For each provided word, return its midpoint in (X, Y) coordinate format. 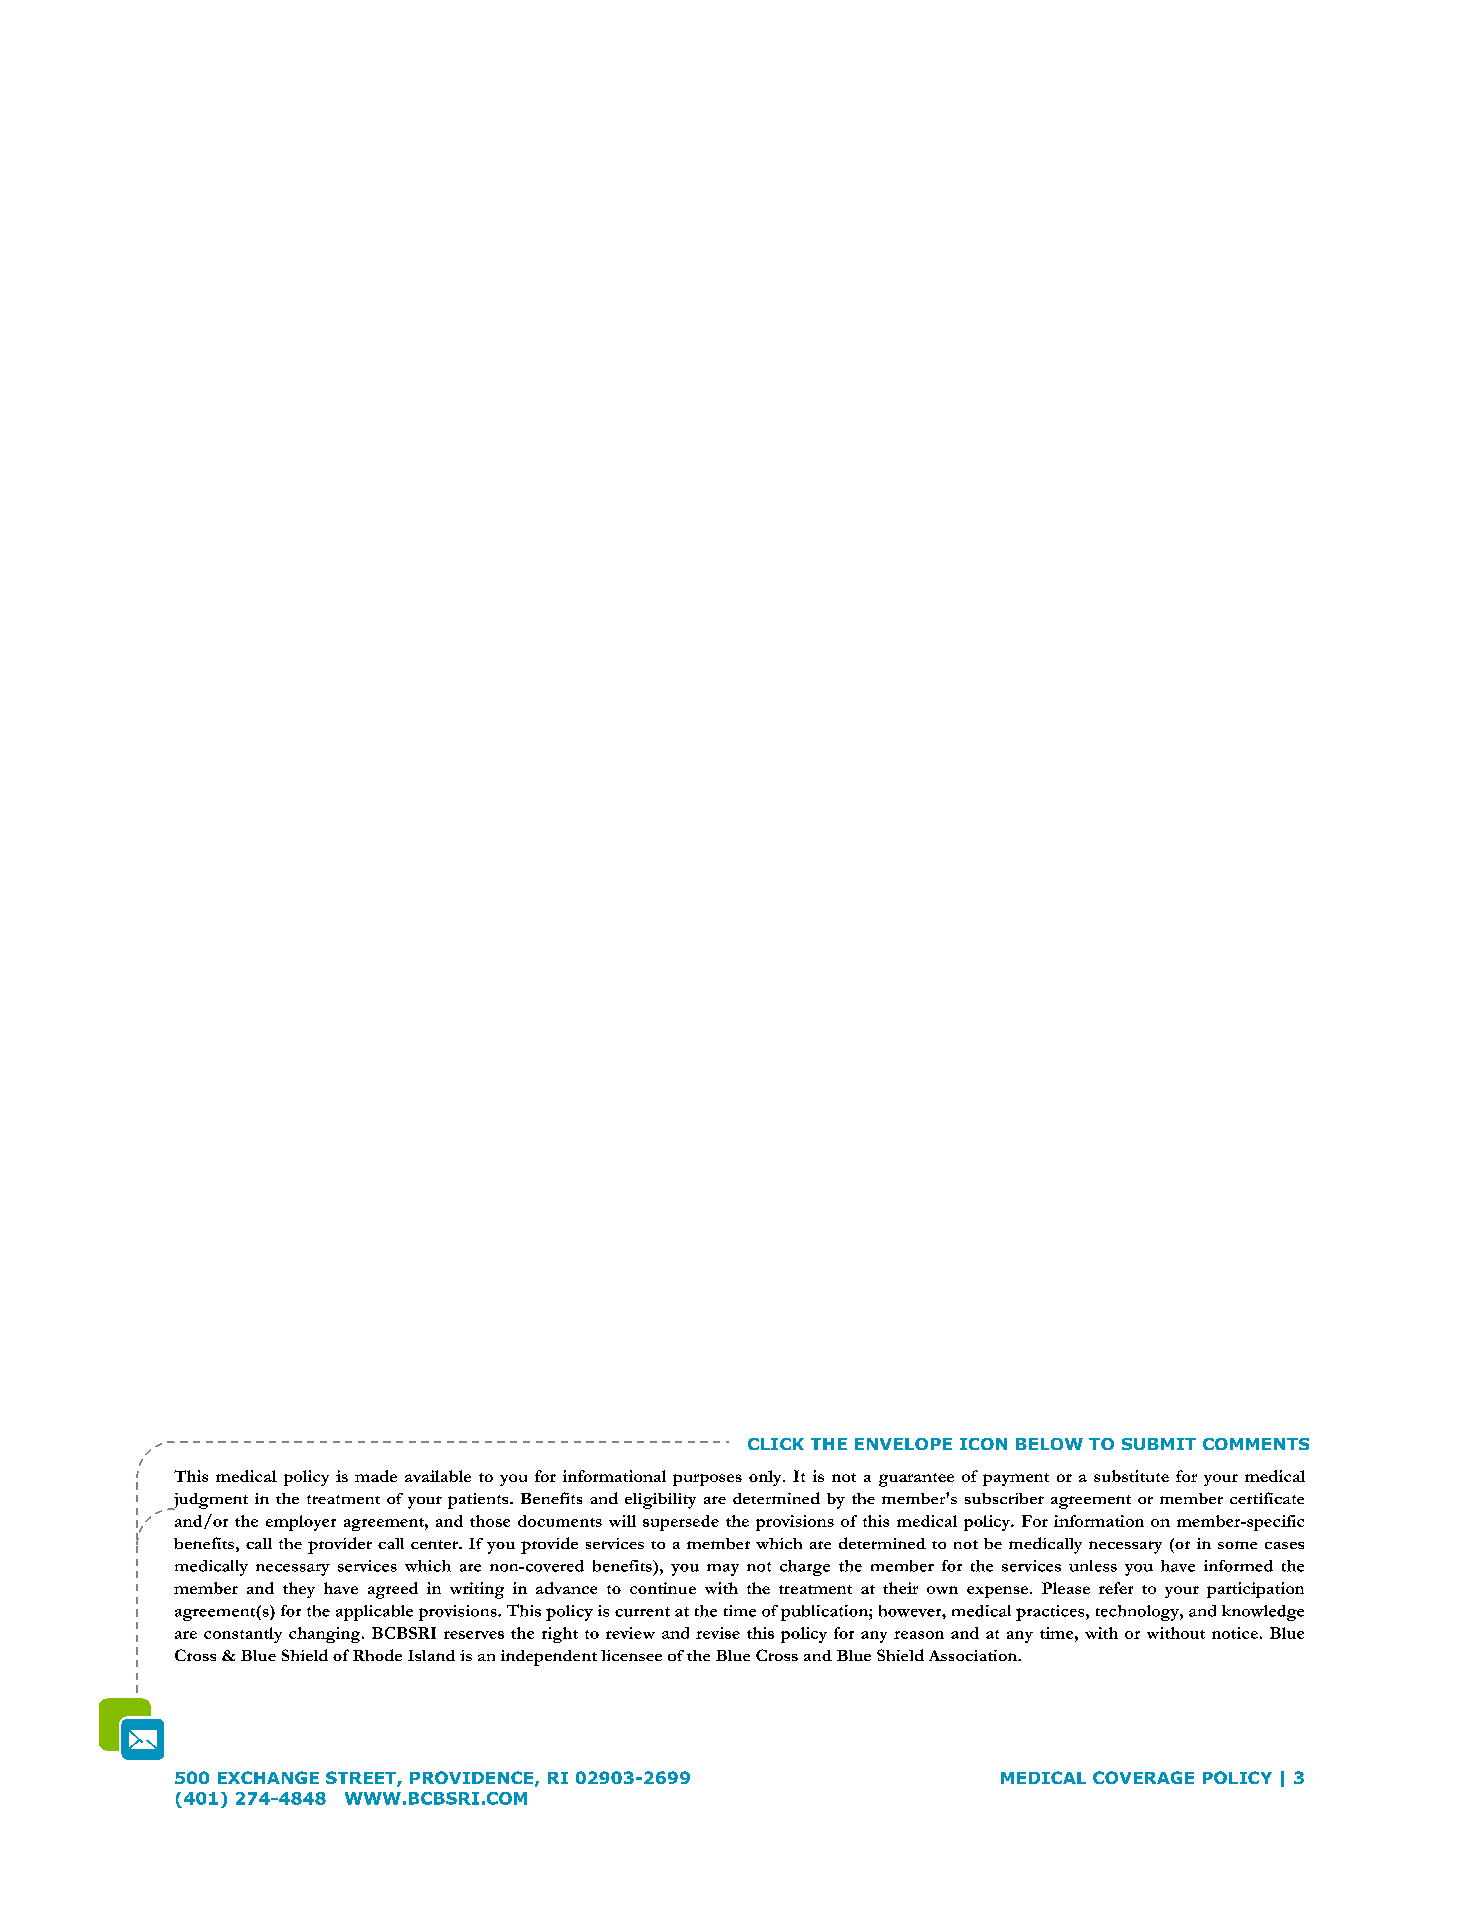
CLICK (776, 1444)
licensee (631, 1655)
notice (1235, 1633)
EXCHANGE (268, 1777)
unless (1093, 1566)
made (376, 1476)
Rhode (377, 1655)
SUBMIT (1159, 1444)
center (436, 1544)
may (723, 1570)
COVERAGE (1143, 1777)
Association (974, 1655)
